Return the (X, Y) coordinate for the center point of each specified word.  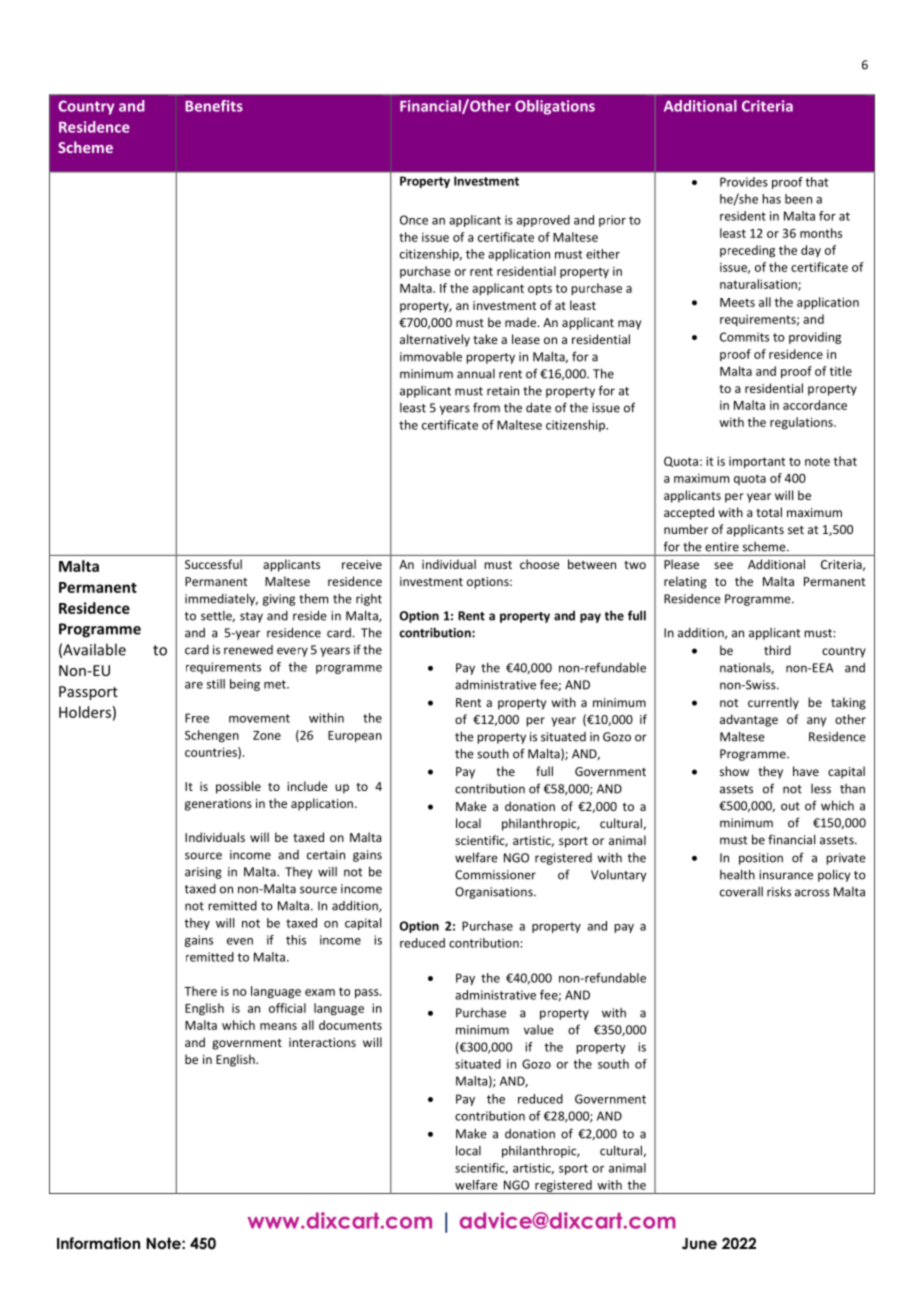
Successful (213, 564)
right (369, 600)
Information (98, 1243)
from (486, 407)
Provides (744, 182)
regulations (802, 423)
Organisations (495, 893)
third (777, 650)
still (216, 684)
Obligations (555, 107)
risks (779, 891)
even (240, 941)
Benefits (214, 106)
